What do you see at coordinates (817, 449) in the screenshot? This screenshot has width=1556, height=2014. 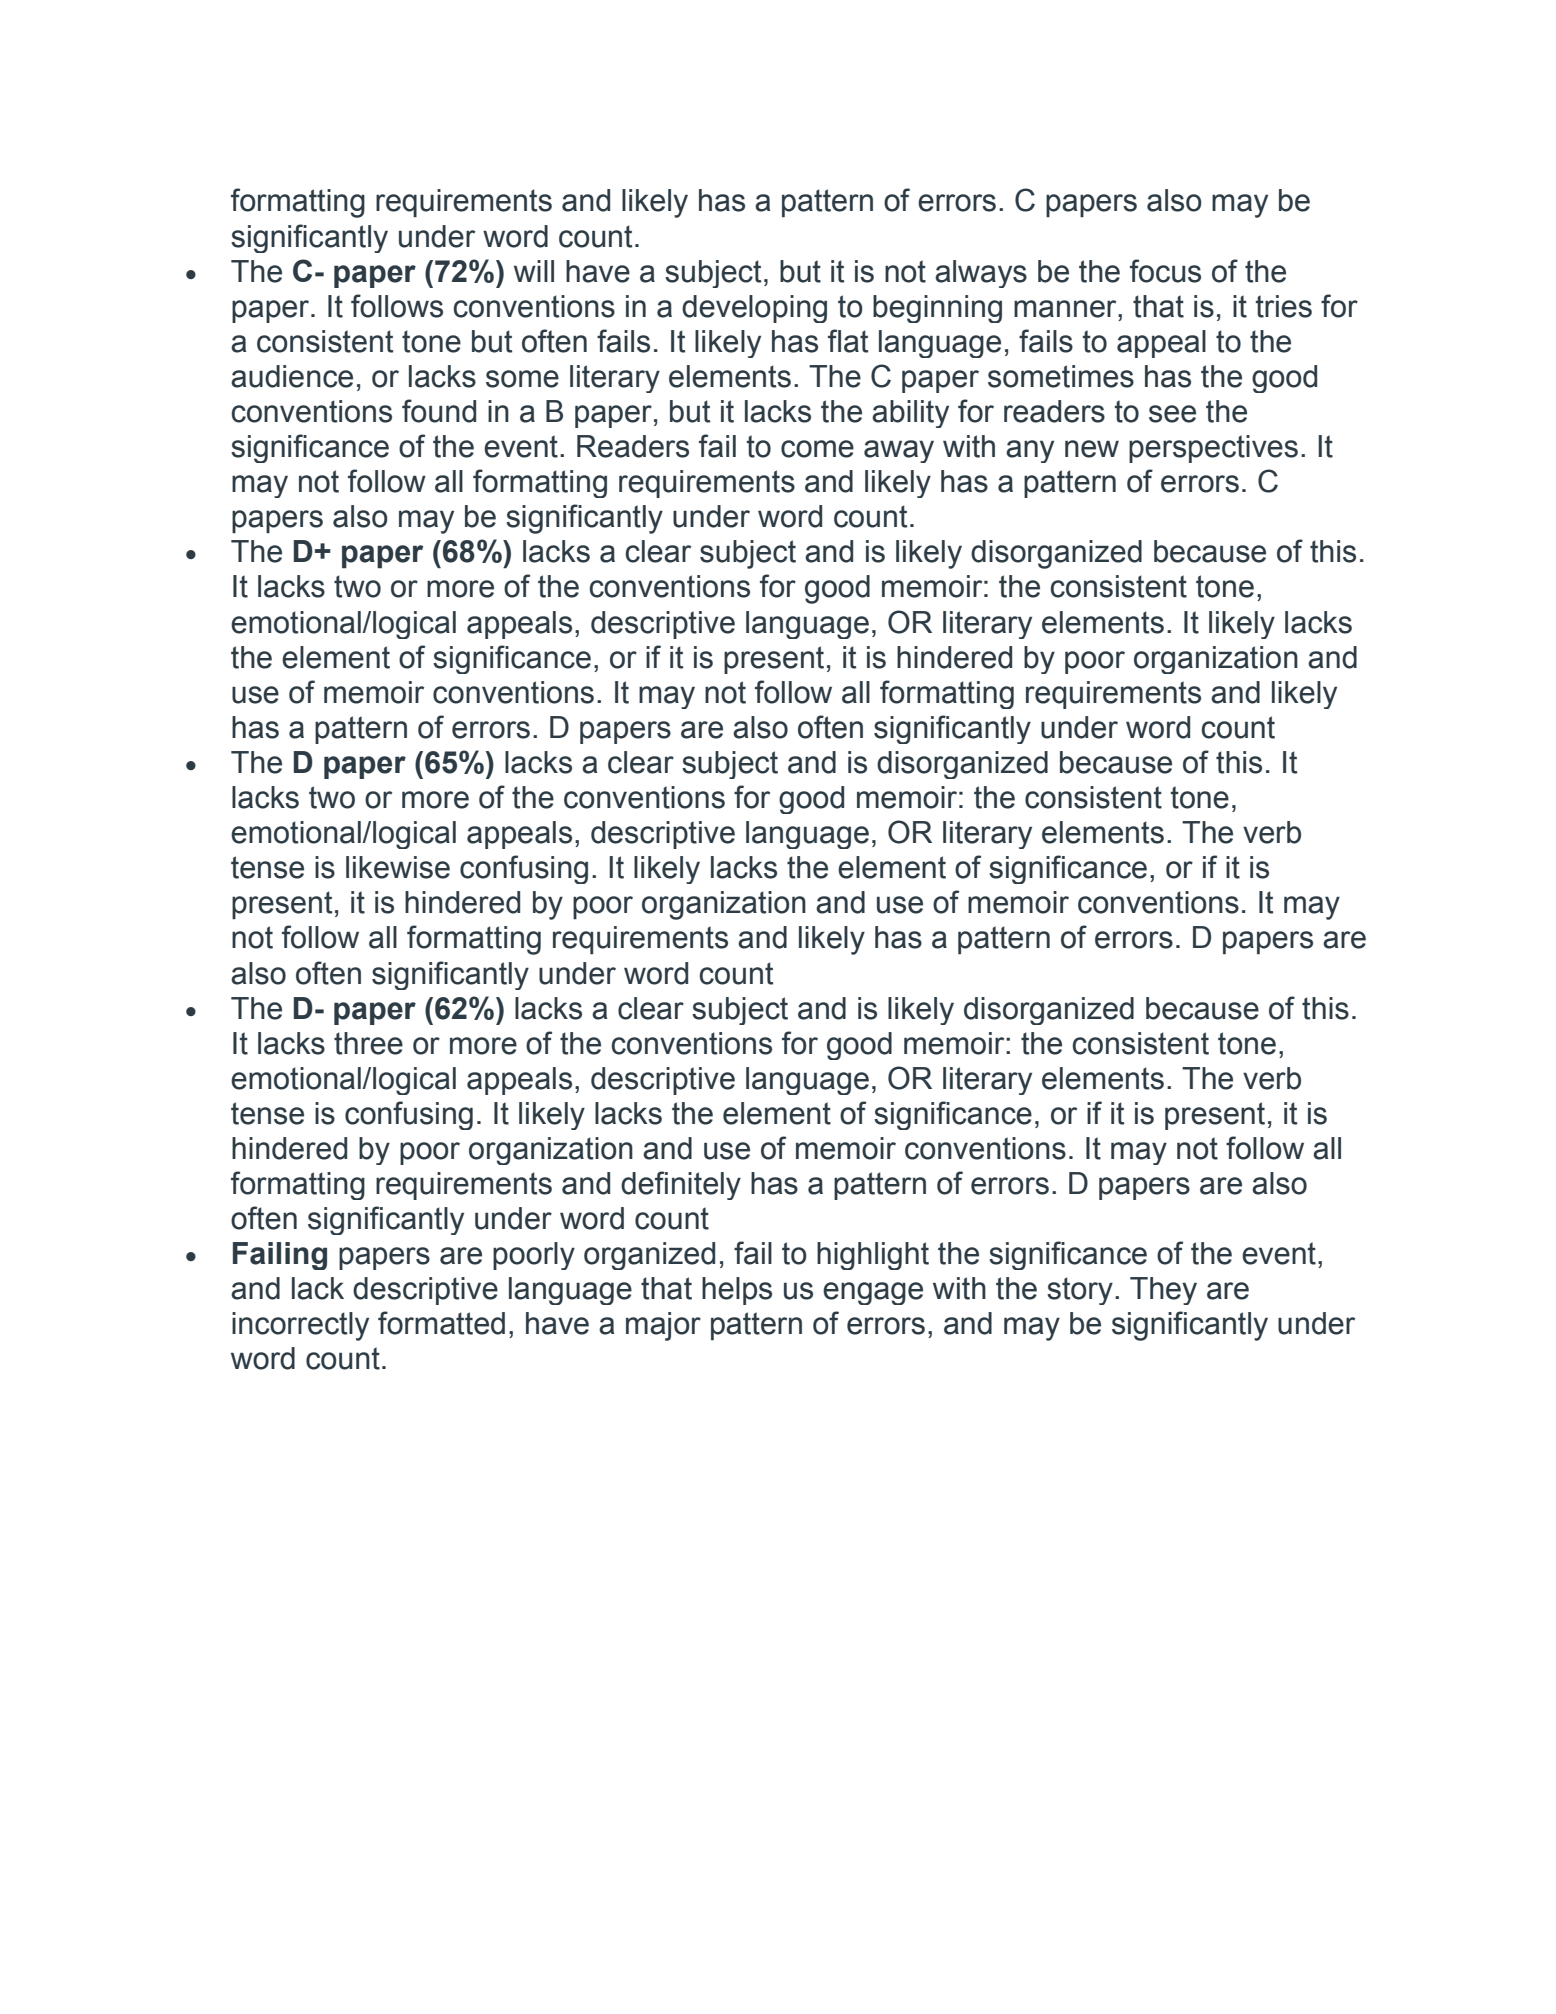 I see `come` at bounding box center [817, 449].
